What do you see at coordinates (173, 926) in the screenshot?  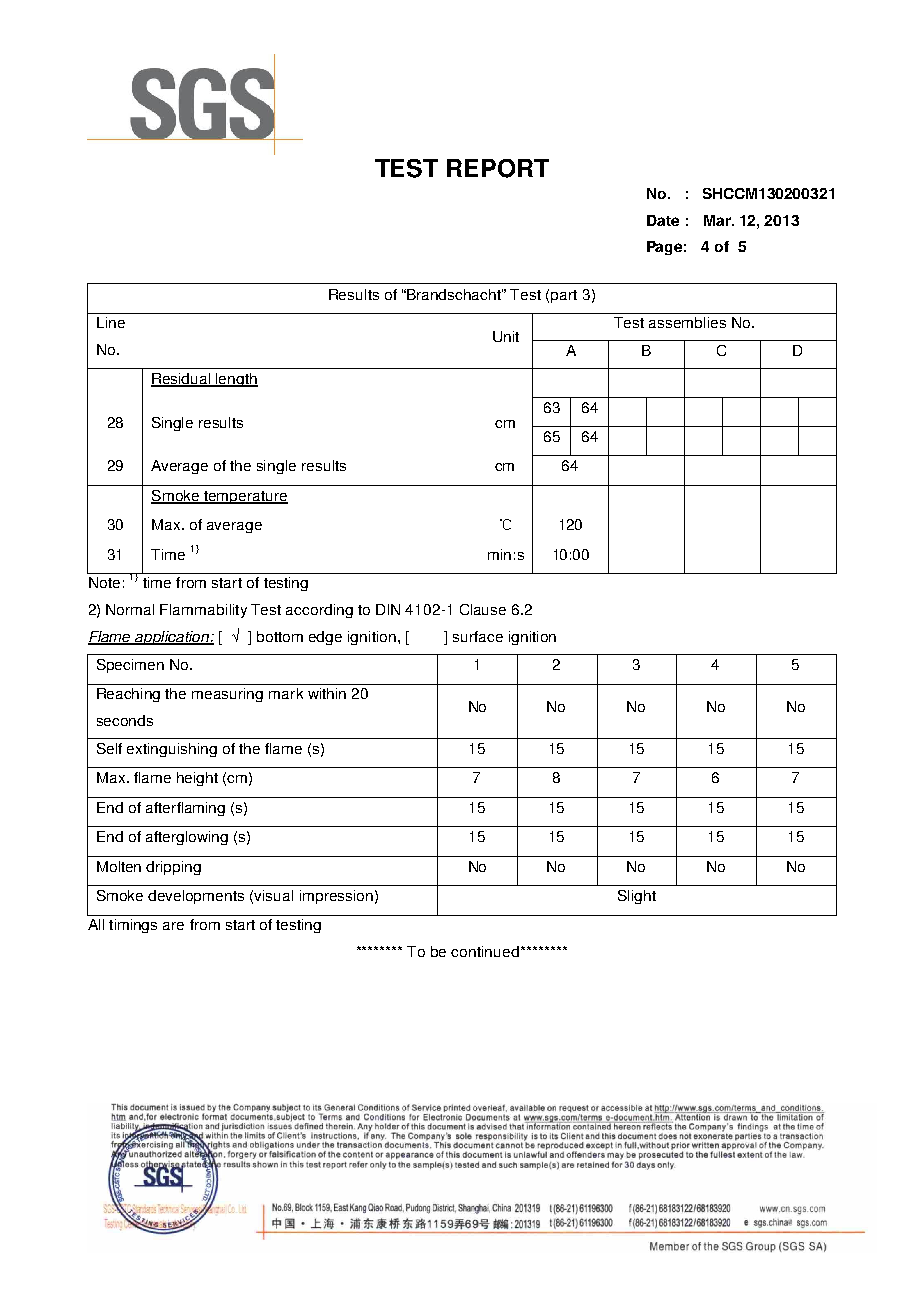 I see `are` at bounding box center [173, 926].
